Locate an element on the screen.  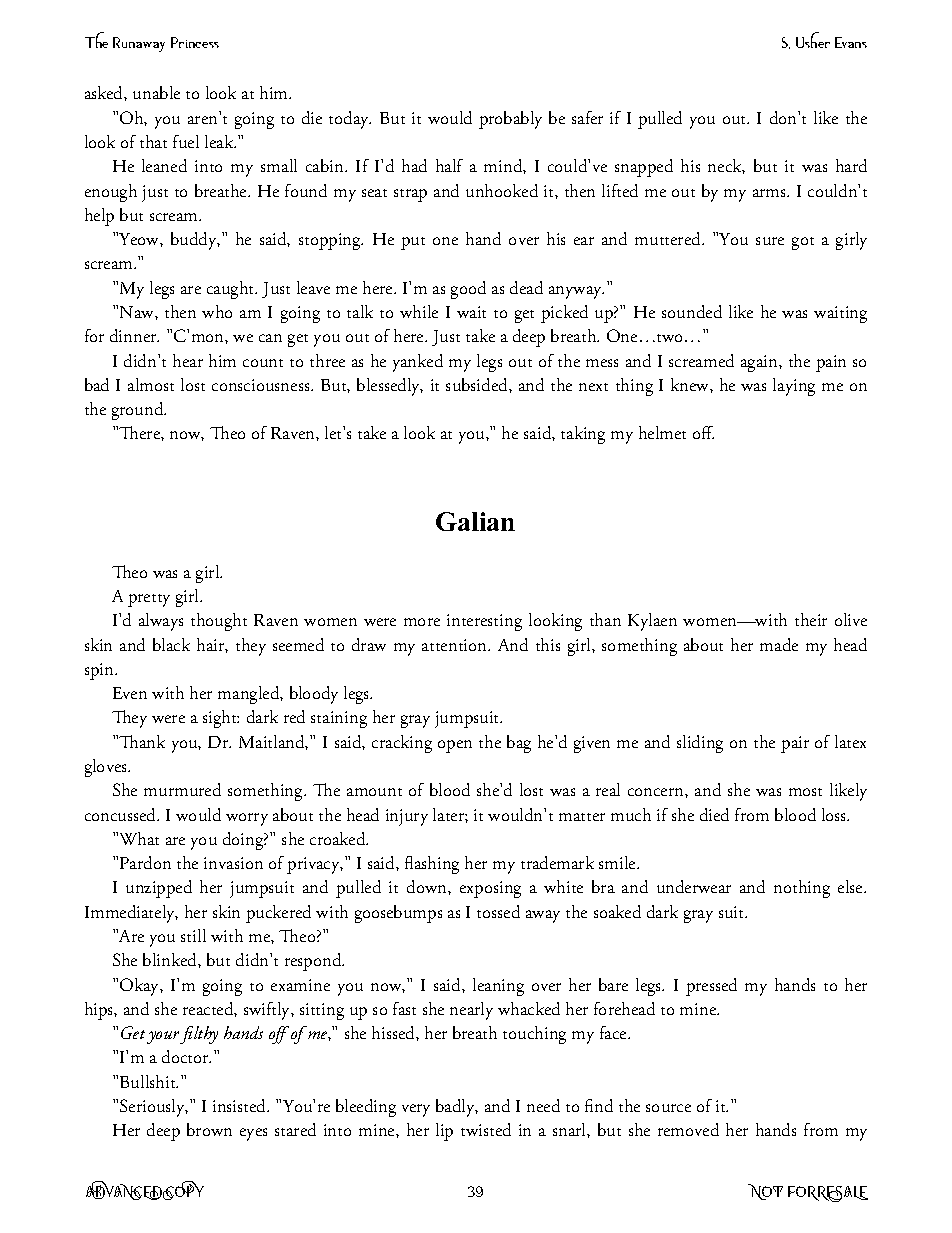
brown is located at coordinates (209, 1129).
